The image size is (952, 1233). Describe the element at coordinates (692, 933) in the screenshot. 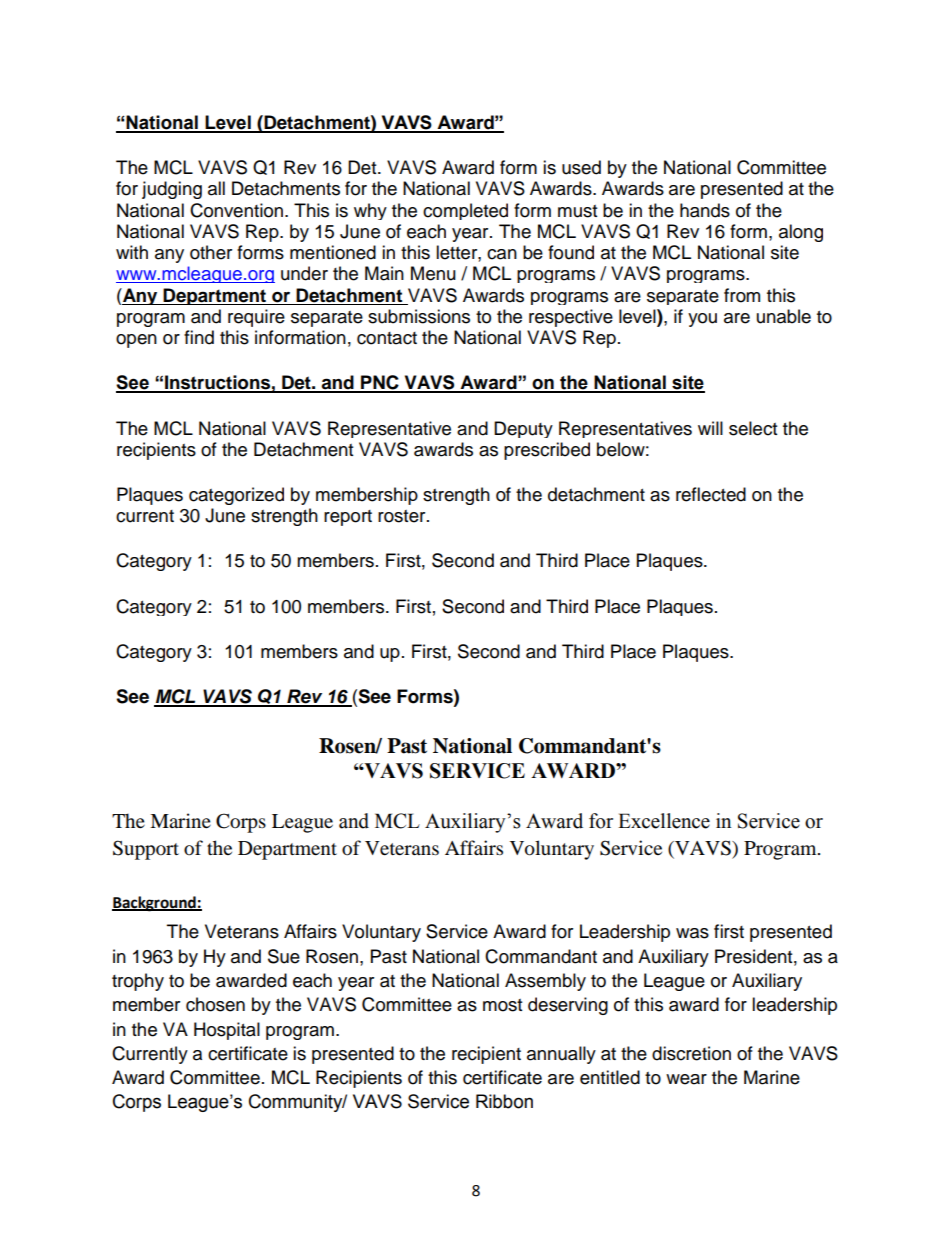

I see `was` at that location.
